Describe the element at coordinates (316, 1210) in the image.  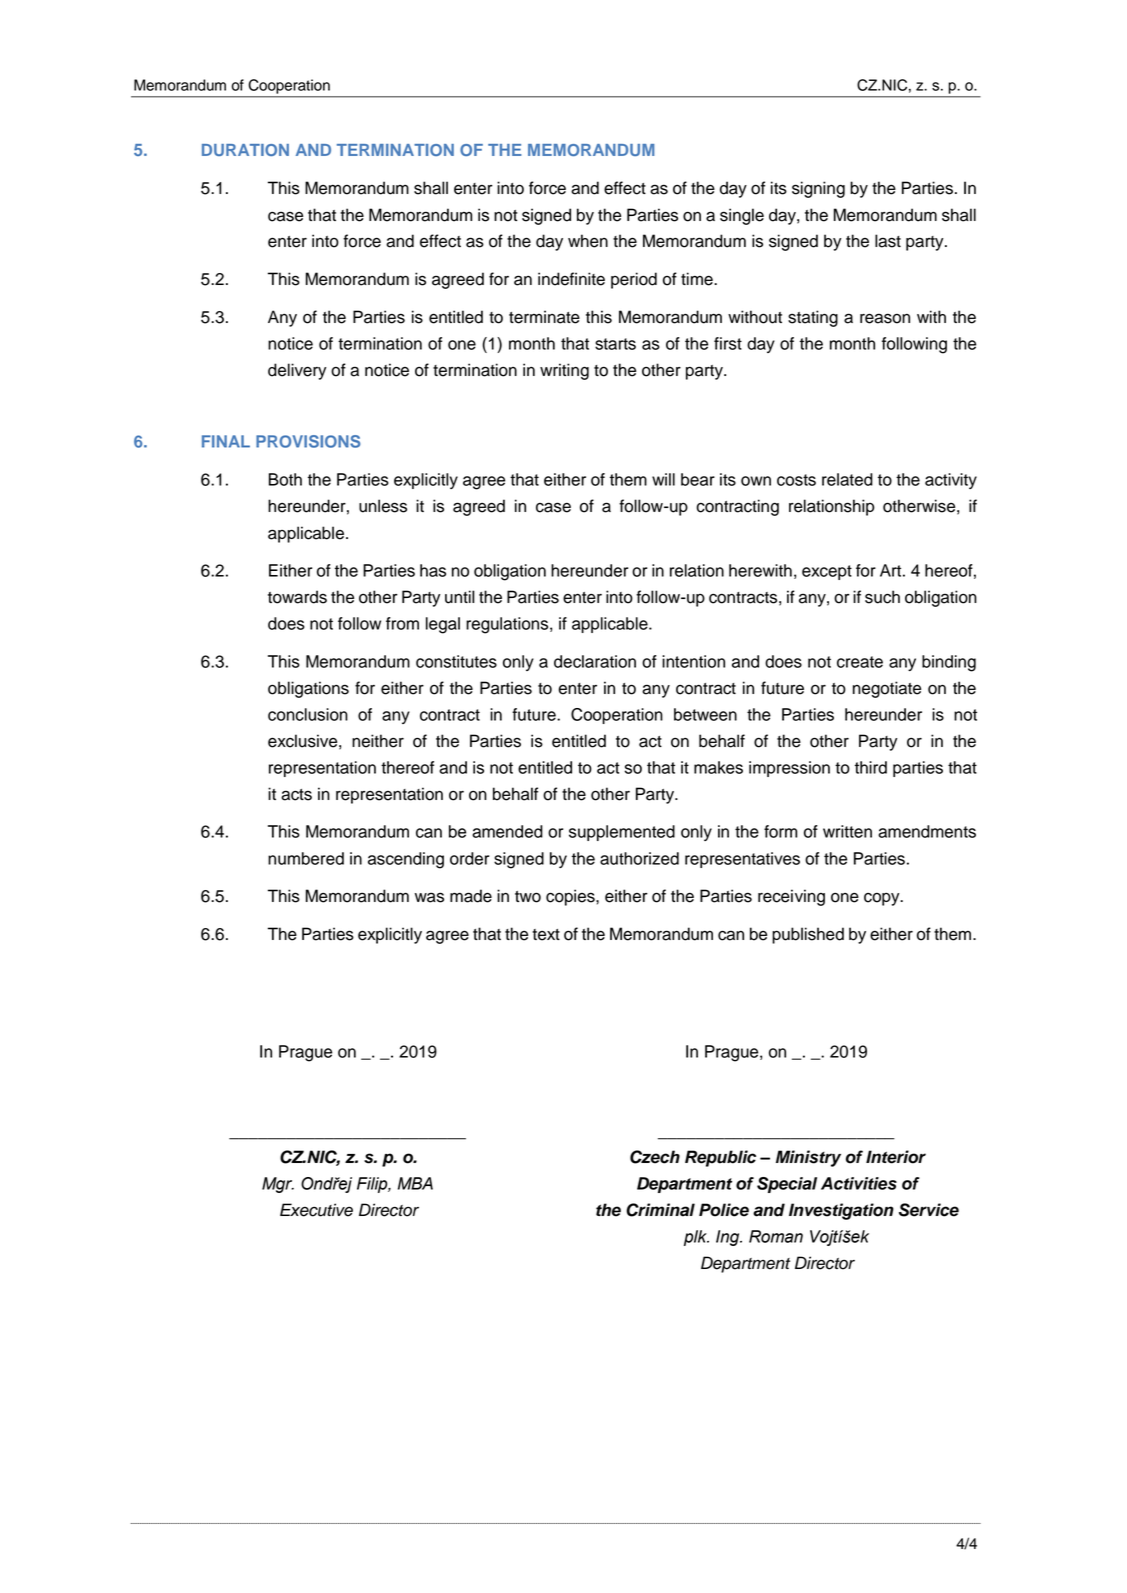
I see `Executive` at that location.
